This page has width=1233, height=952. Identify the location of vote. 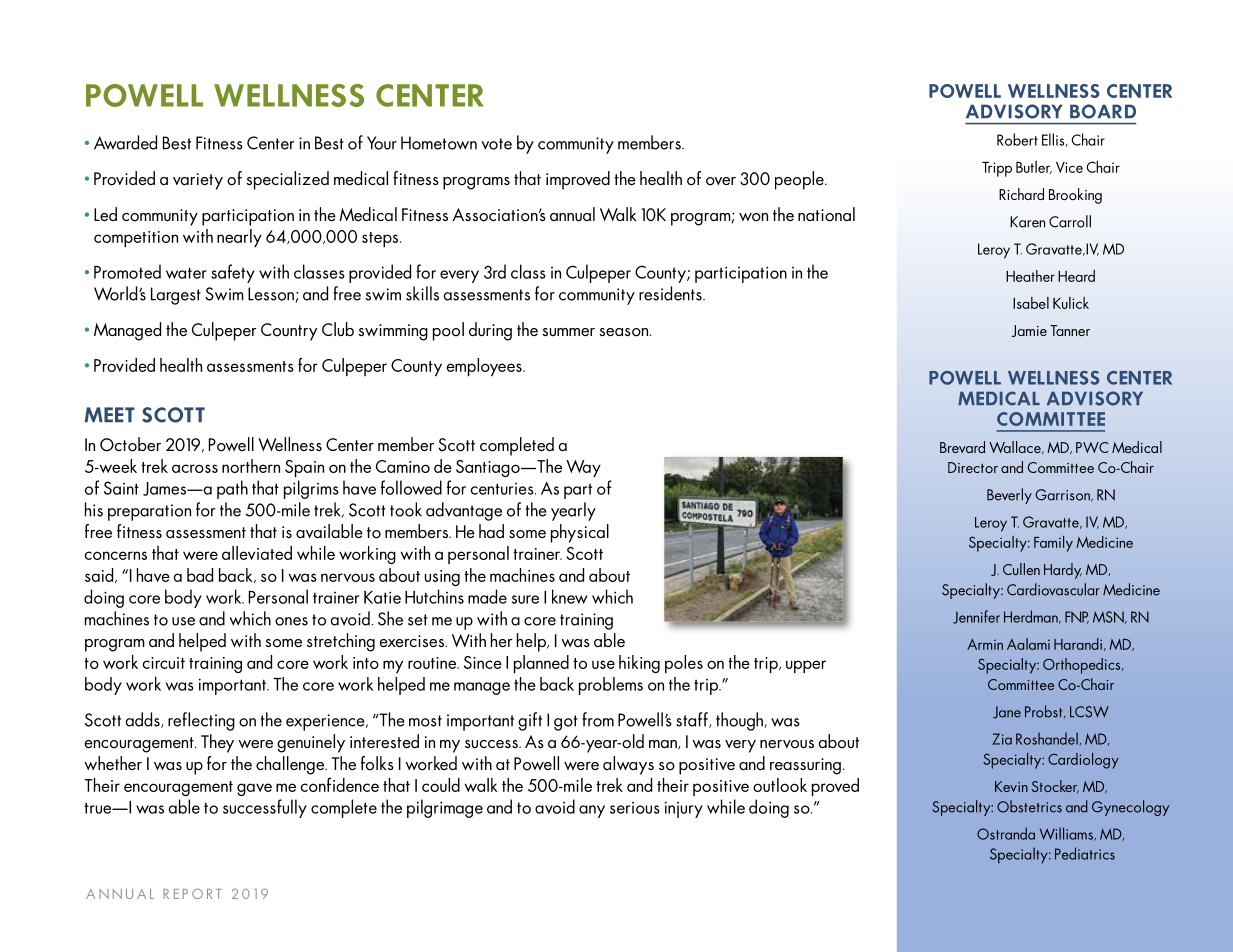
(496, 144).
